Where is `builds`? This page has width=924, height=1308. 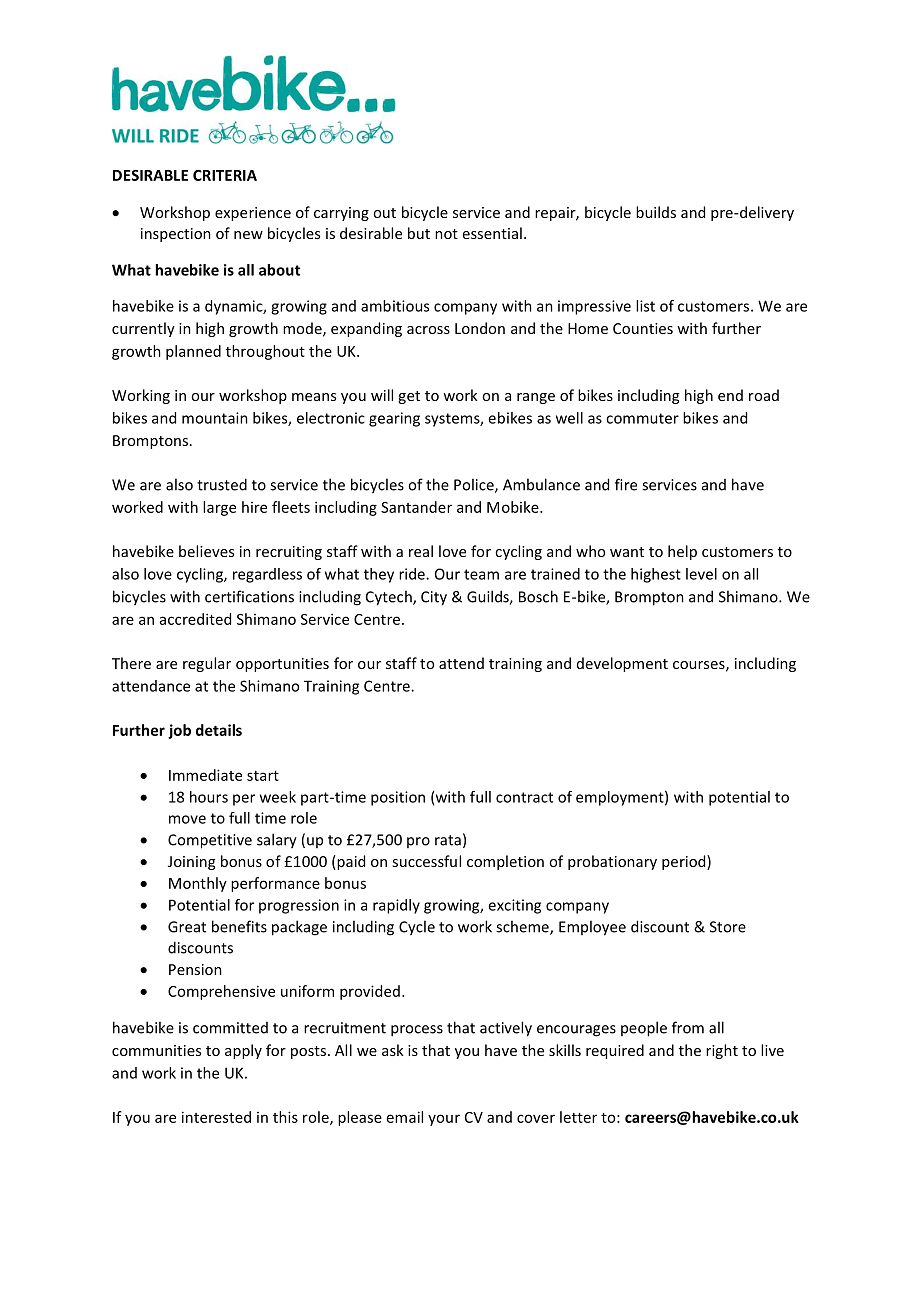 builds is located at coordinates (656, 212).
